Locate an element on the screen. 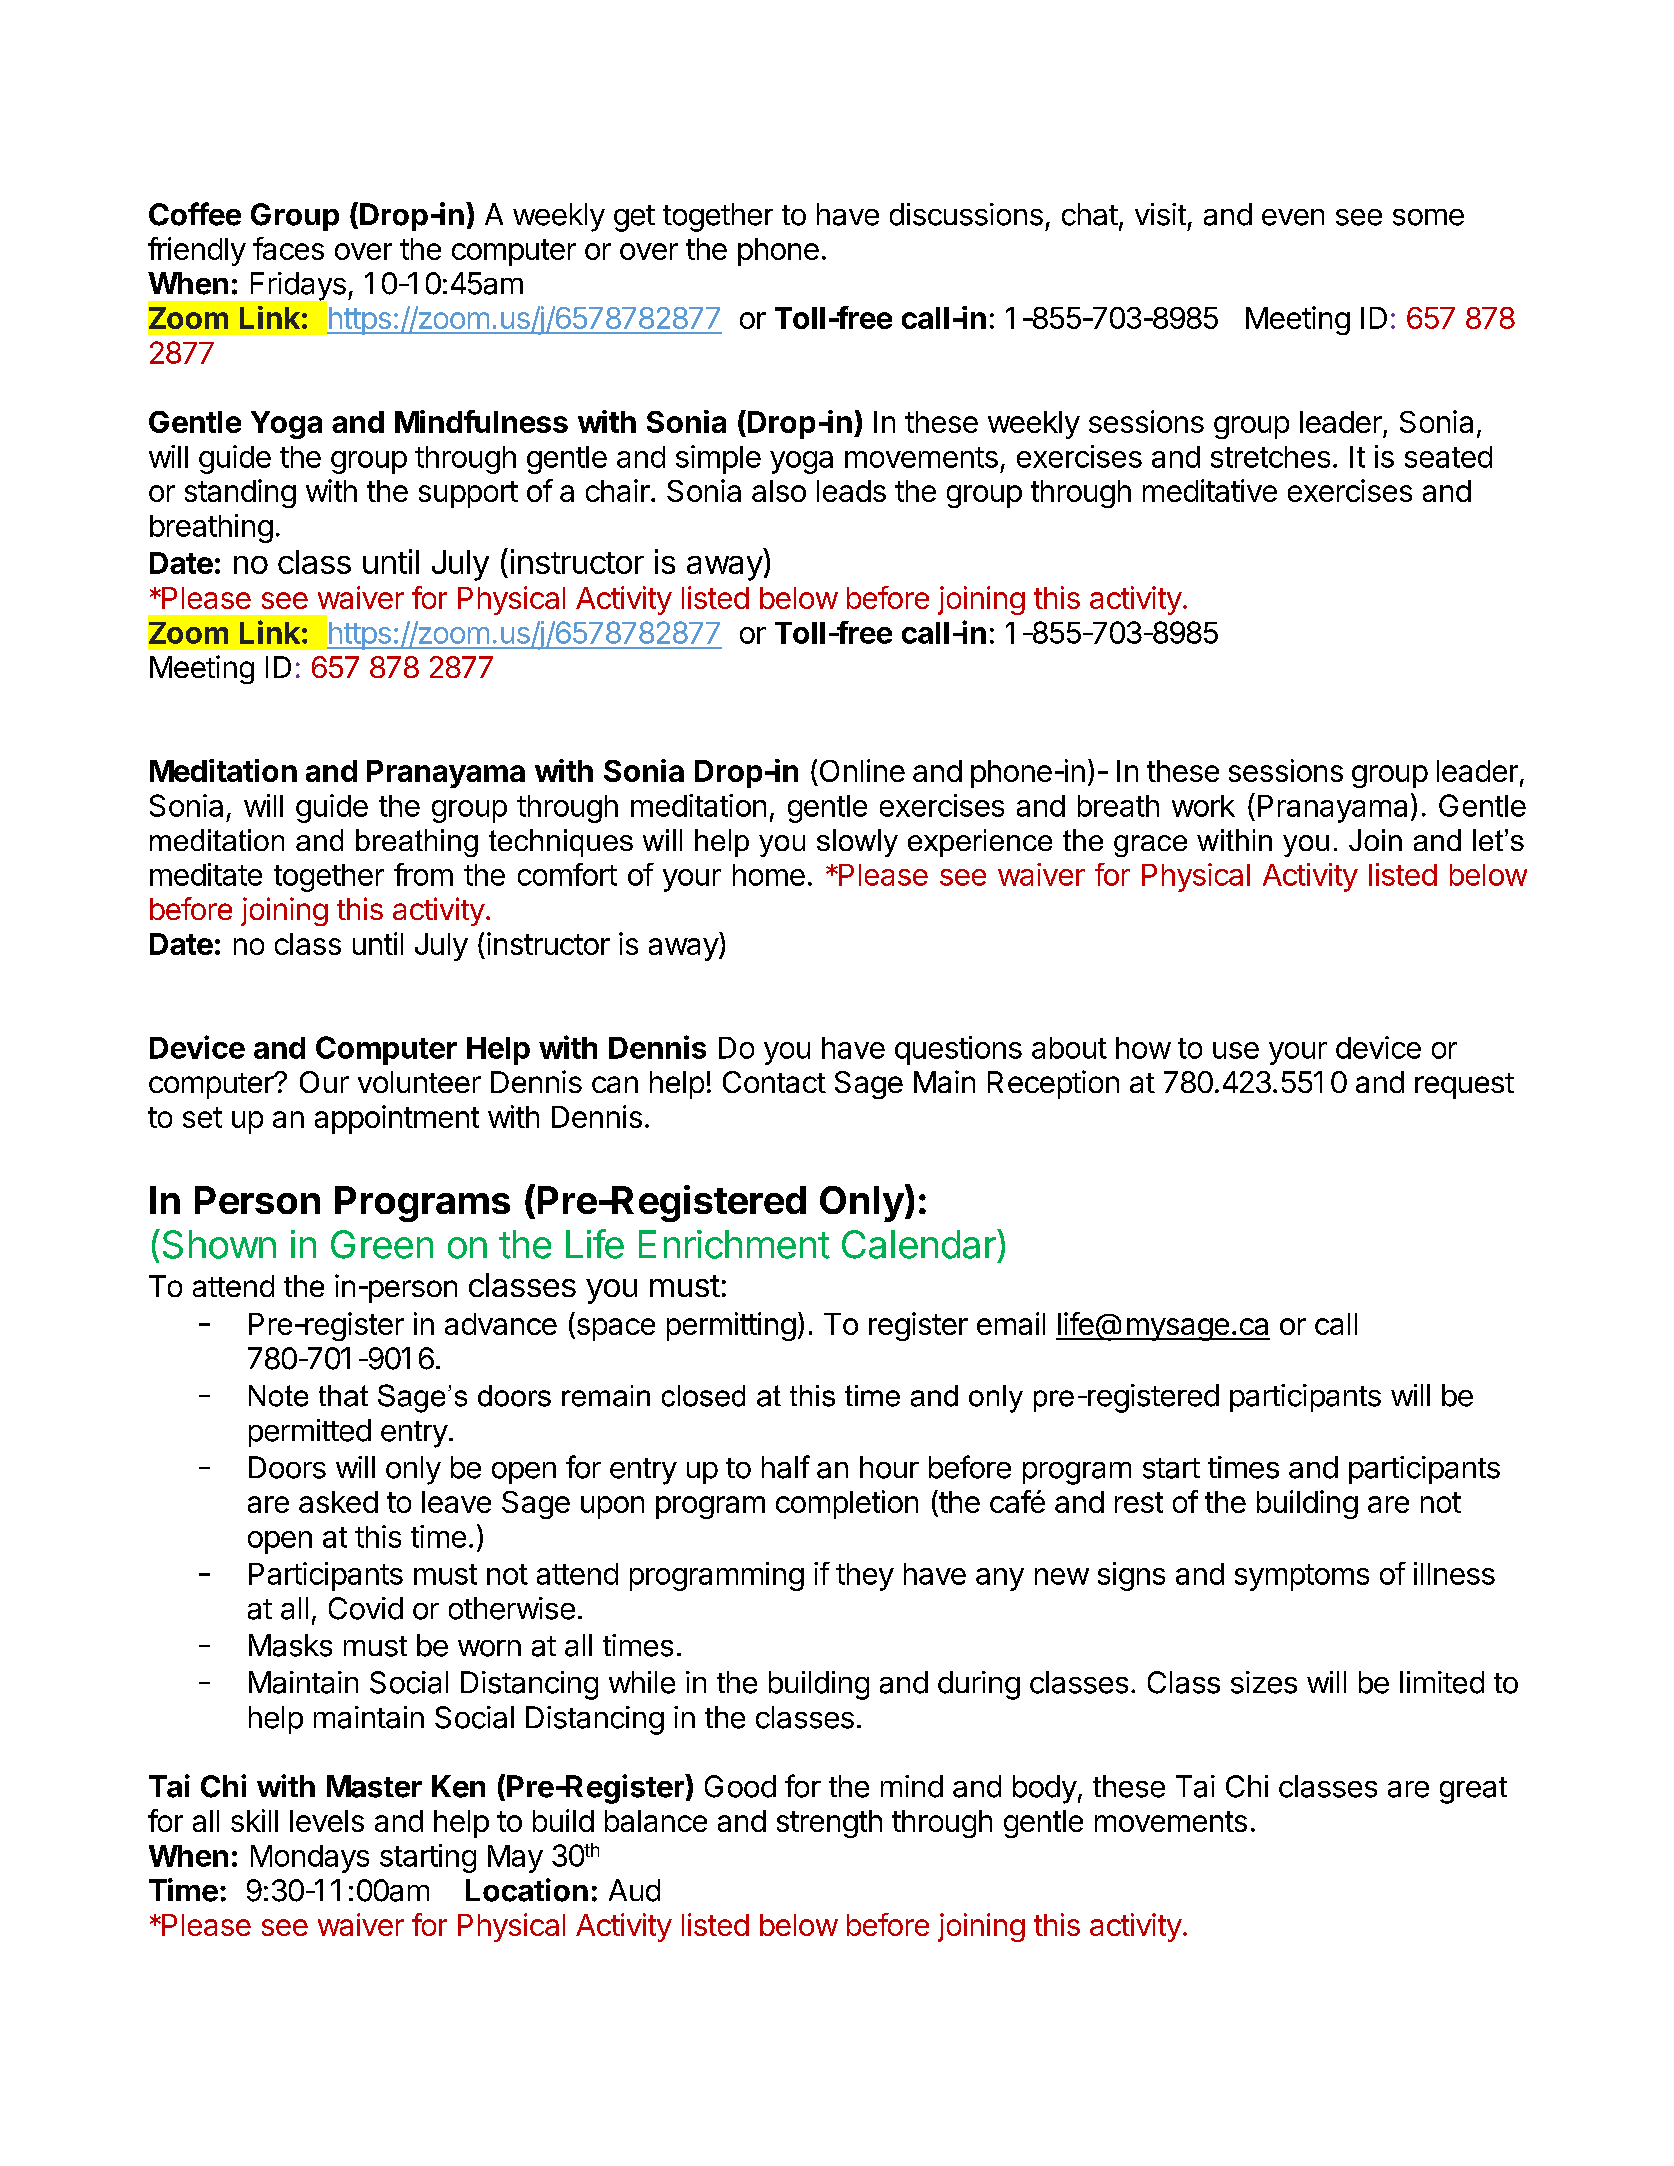 This screenshot has width=1674, height=2166. leads is located at coordinates (851, 491).
